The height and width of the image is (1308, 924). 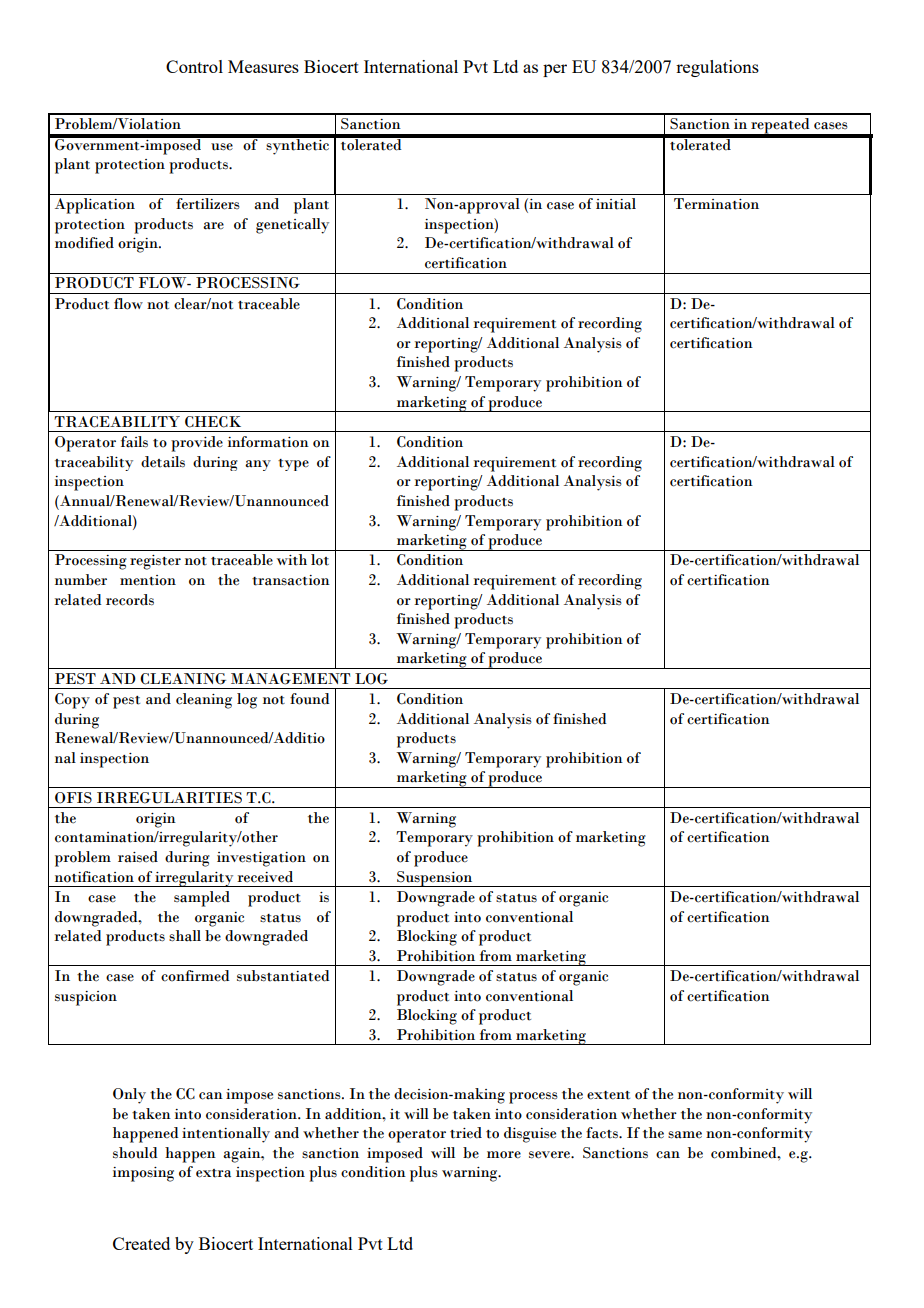 I want to click on Measures, so click(x=263, y=66).
